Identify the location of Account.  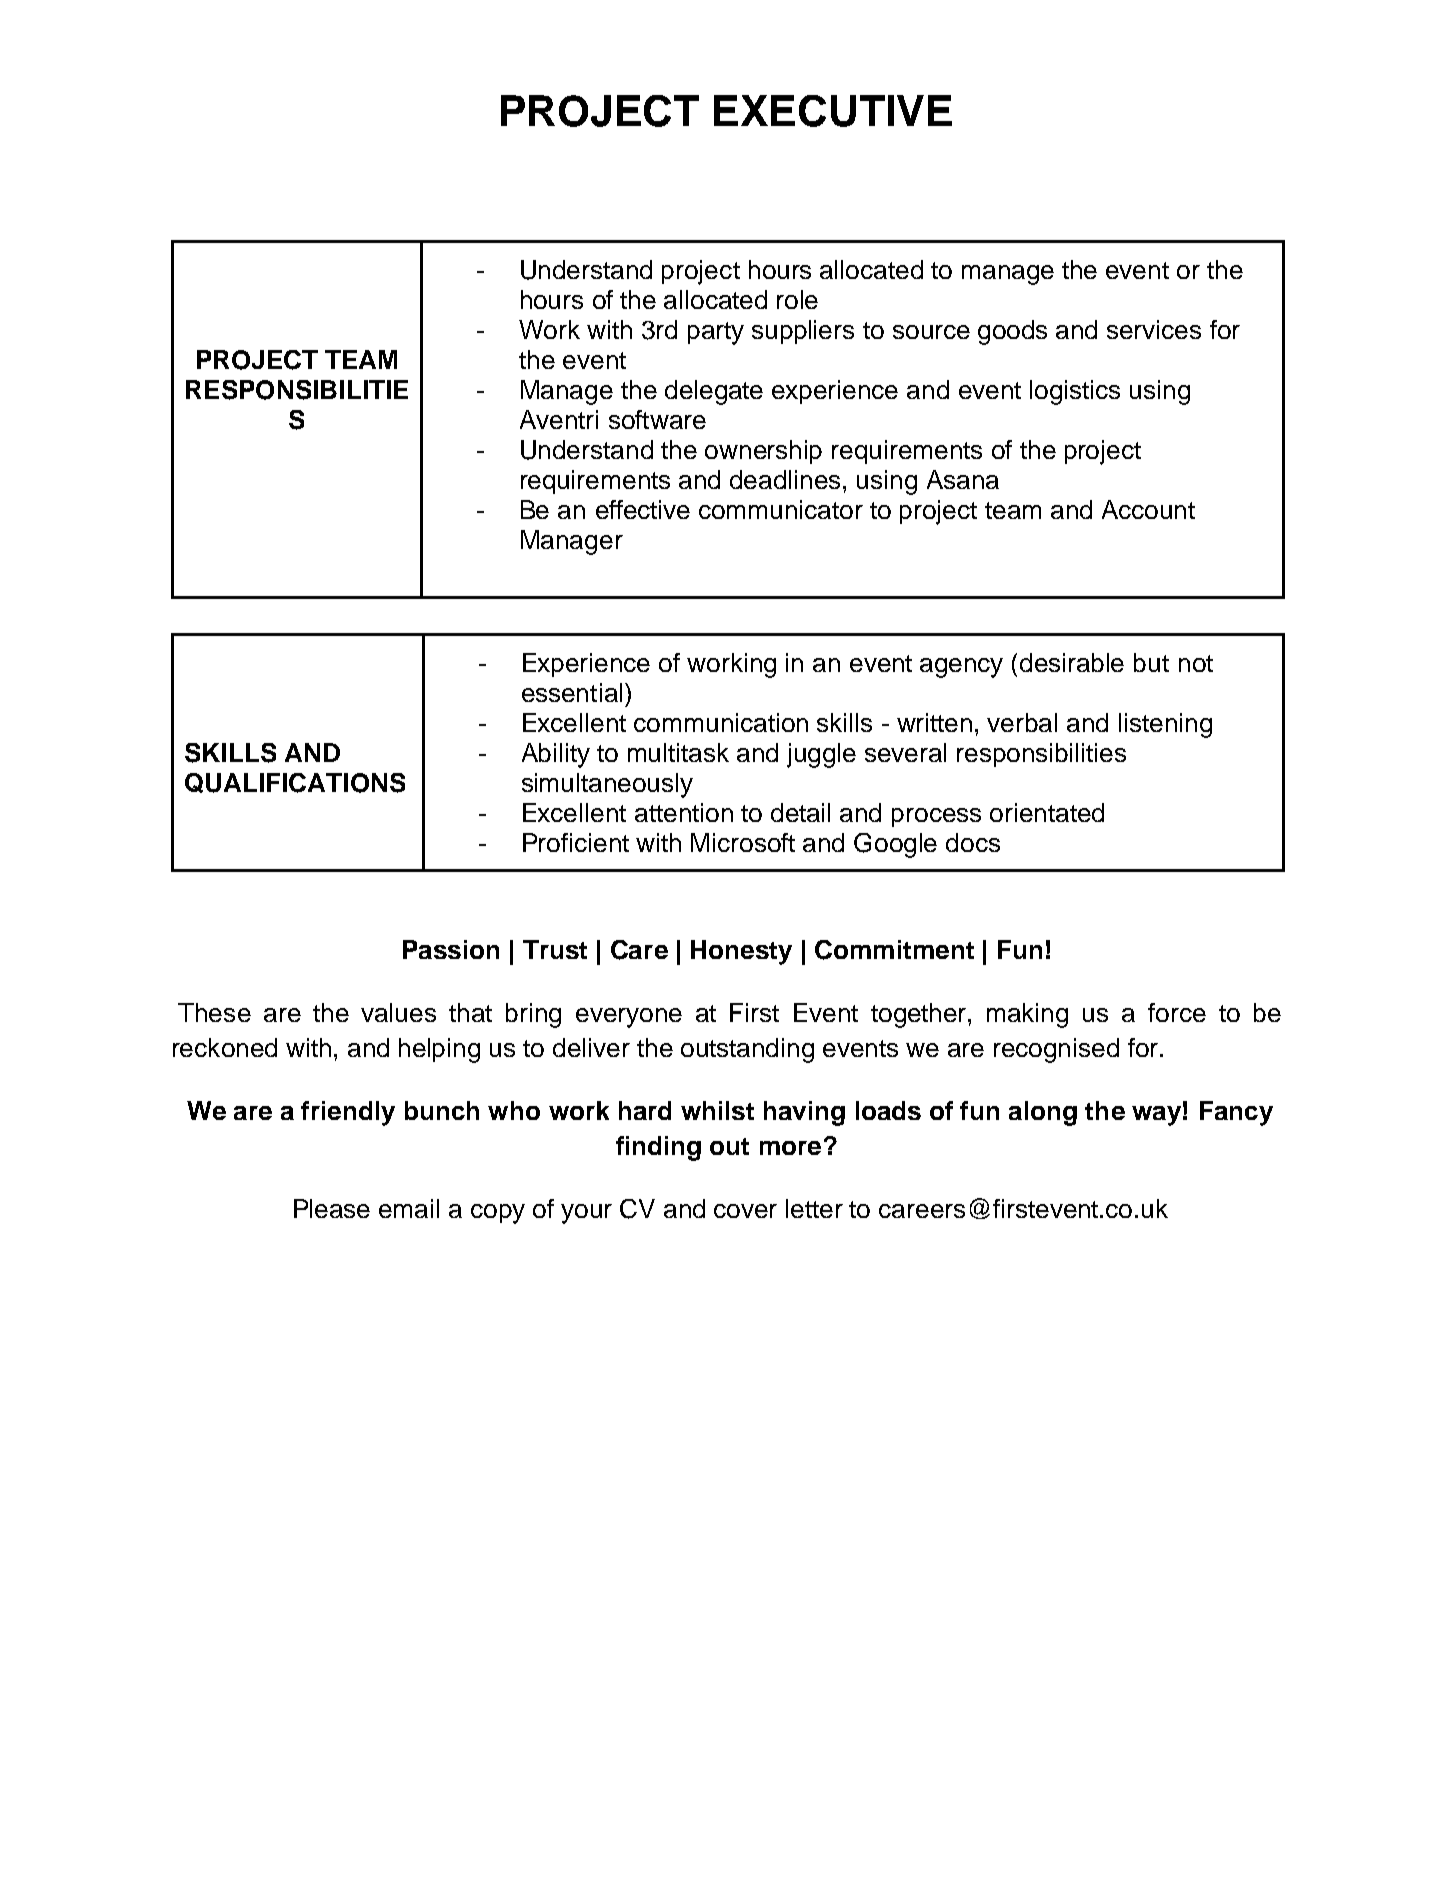
(1148, 509).
